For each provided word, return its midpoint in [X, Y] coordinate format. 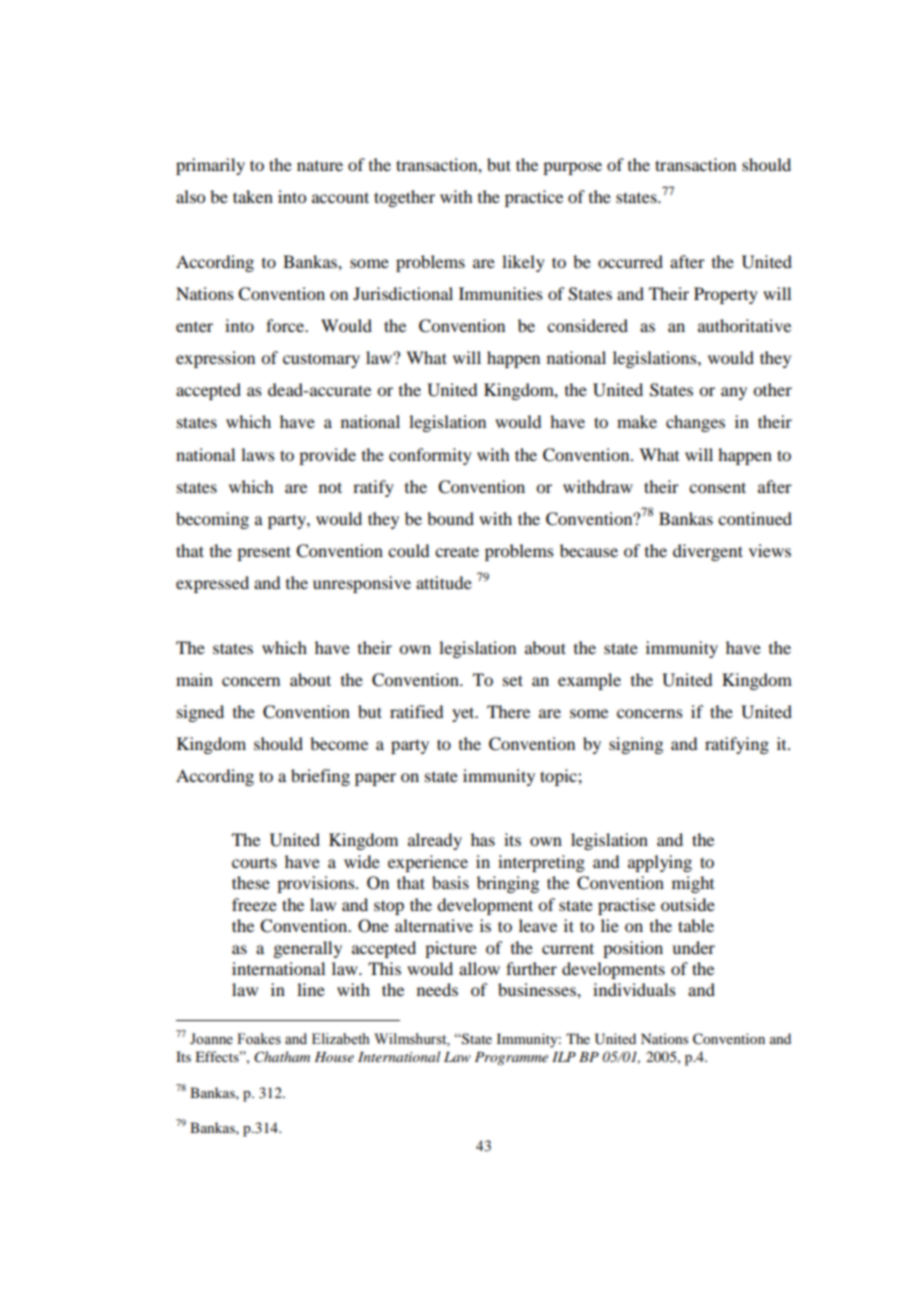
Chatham [282, 1057]
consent [717, 487]
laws [258, 454]
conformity [430, 456]
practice [534, 198]
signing [636, 745]
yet [464, 714]
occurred [630, 261]
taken [253, 196]
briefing [320, 777]
